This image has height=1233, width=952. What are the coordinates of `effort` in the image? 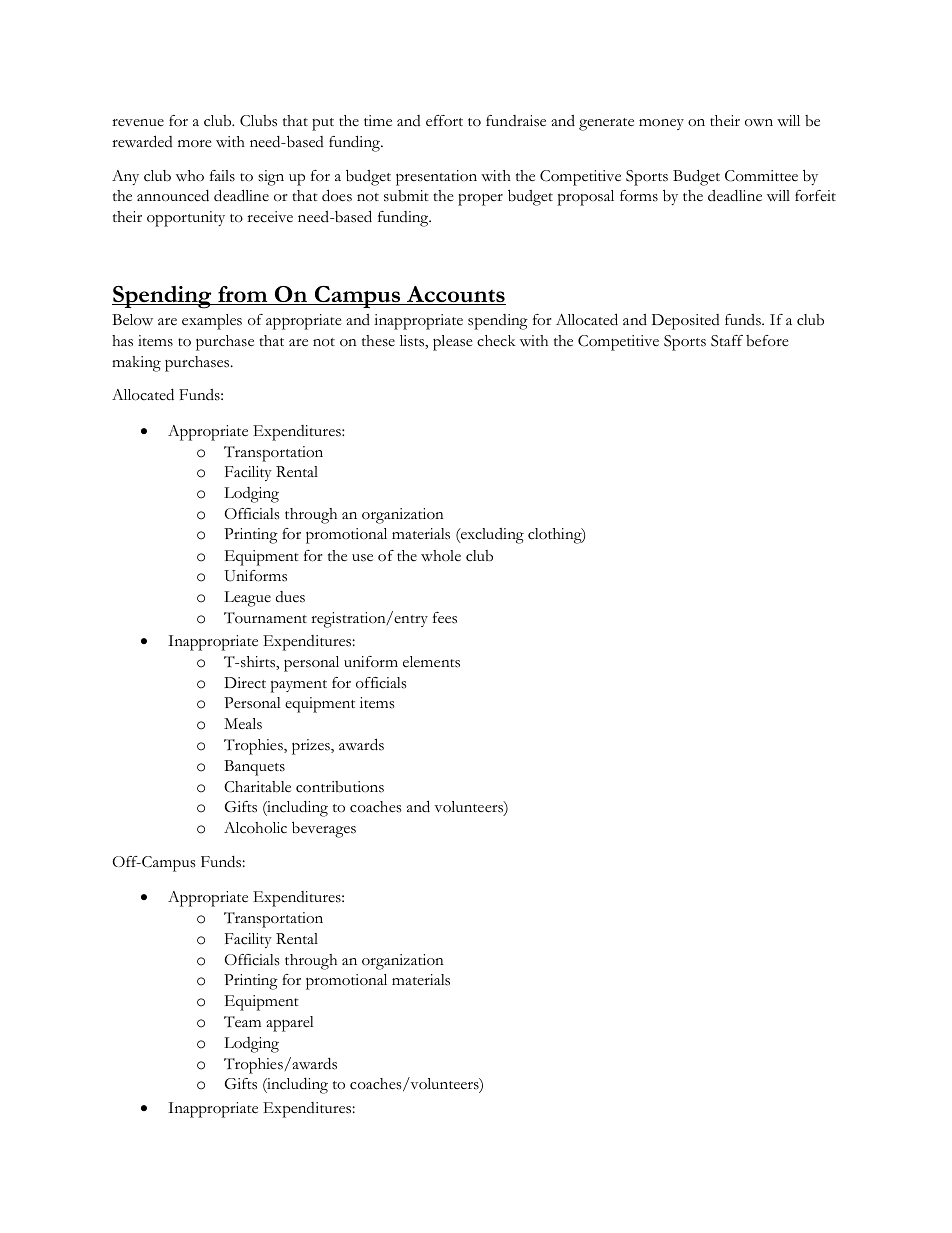 It's located at (444, 121).
